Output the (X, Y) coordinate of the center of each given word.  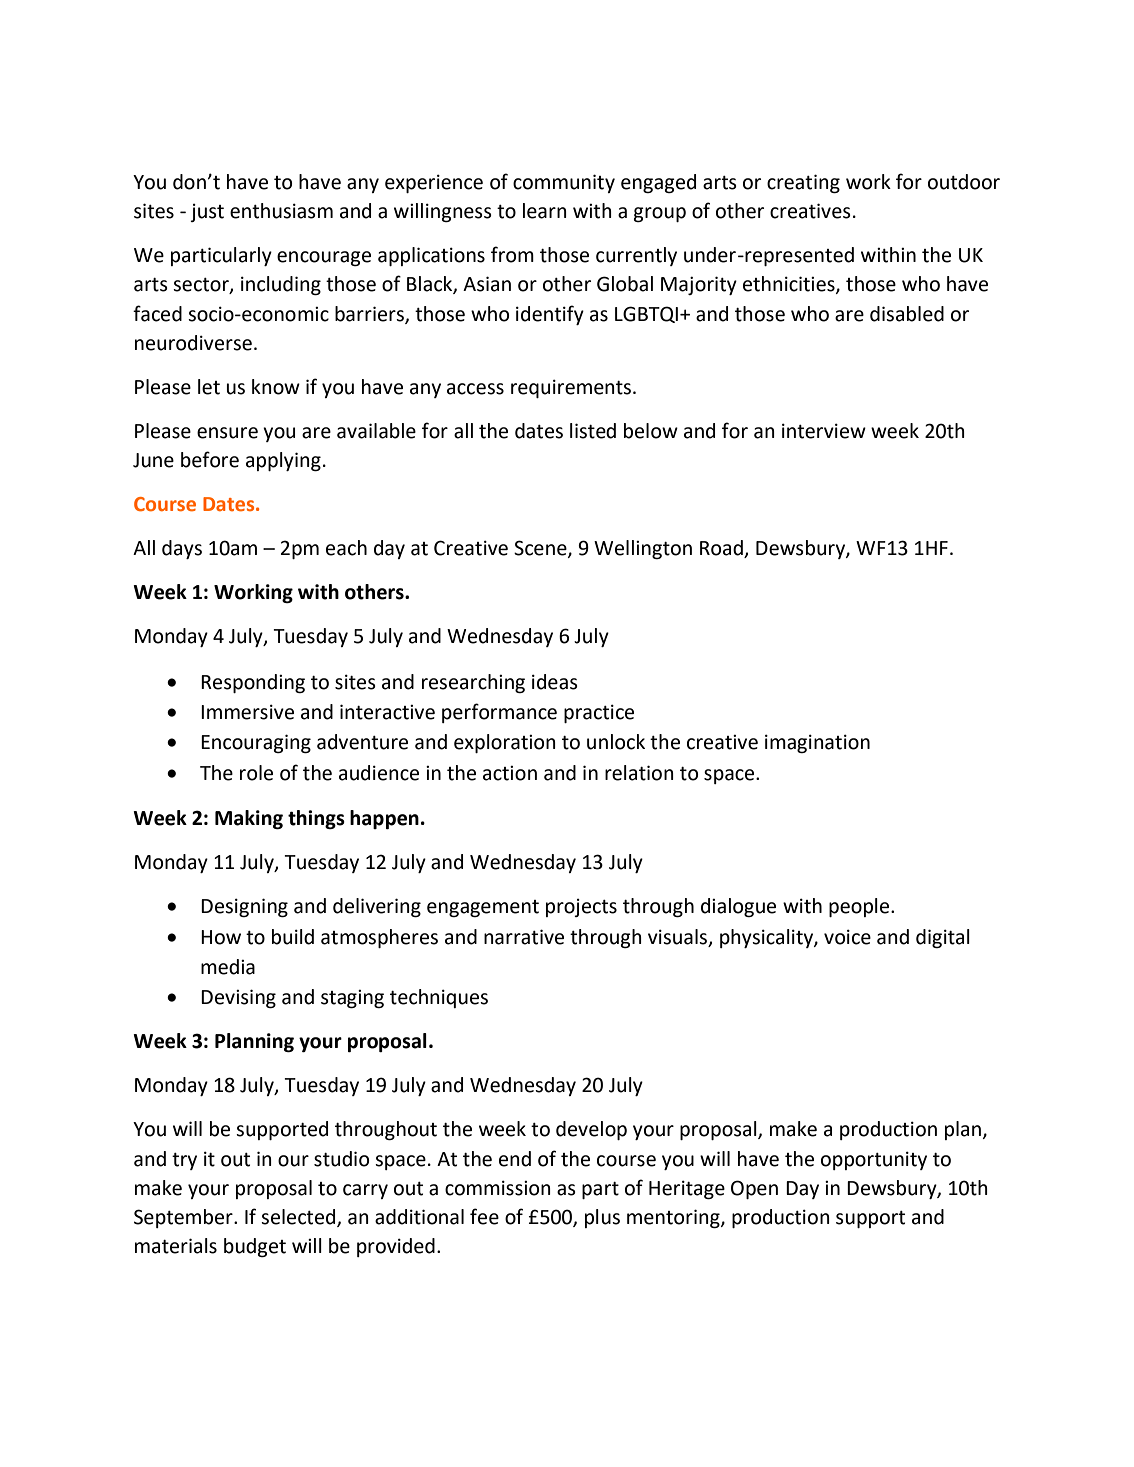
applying (283, 461)
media (228, 967)
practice (599, 713)
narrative (524, 937)
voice (847, 937)
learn (545, 211)
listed (593, 431)
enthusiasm (281, 211)
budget (255, 1247)
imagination (817, 743)
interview (824, 431)
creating (803, 183)
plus (602, 1218)
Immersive (247, 712)
